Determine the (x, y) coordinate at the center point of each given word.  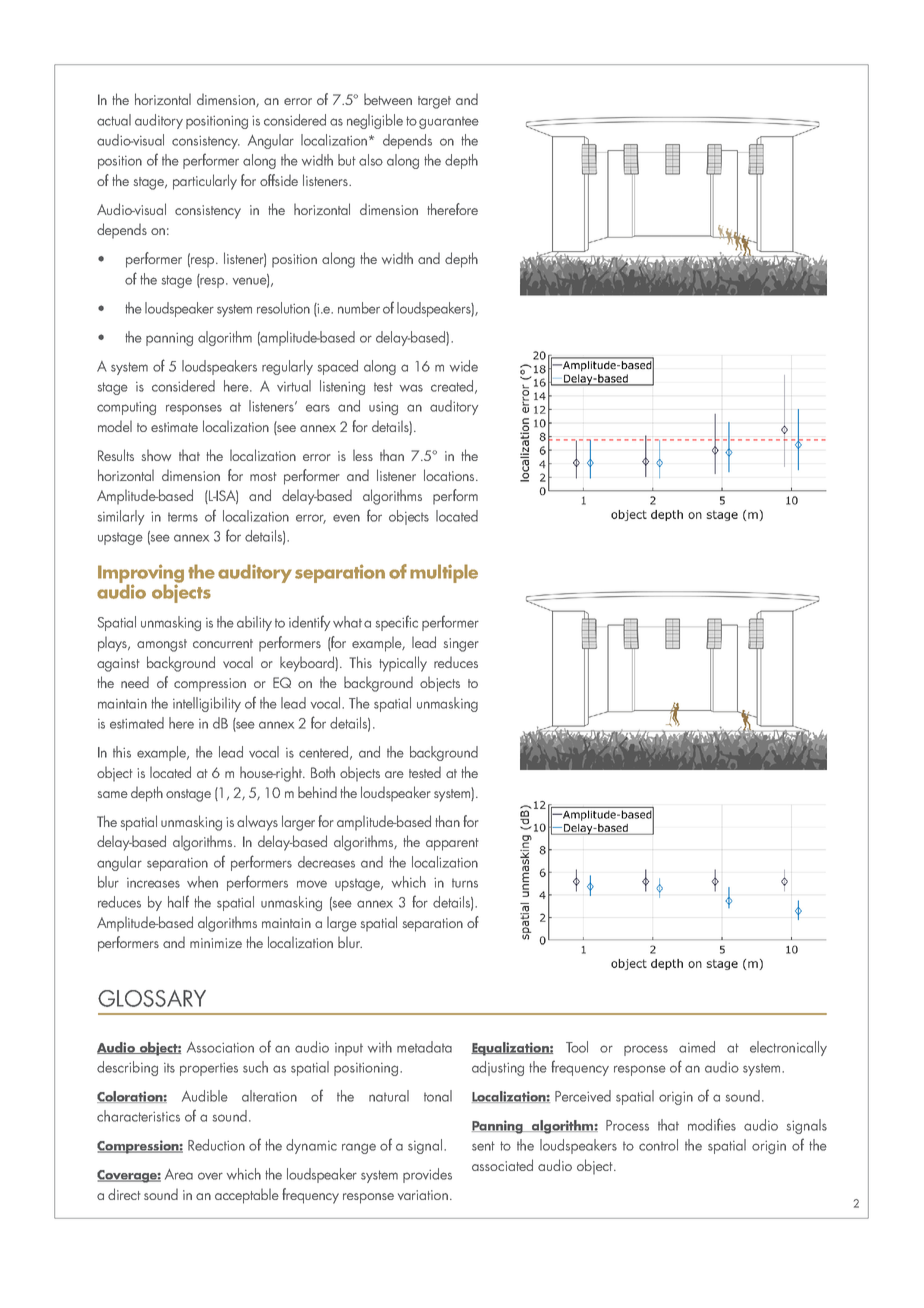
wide (464, 366)
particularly (205, 182)
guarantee (449, 122)
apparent (452, 844)
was (411, 388)
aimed (697, 1047)
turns (465, 883)
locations (450, 475)
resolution (283, 308)
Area (179, 1174)
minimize (216, 943)
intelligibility (207, 704)
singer (461, 645)
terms (183, 517)
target (434, 102)
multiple (444, 573)
